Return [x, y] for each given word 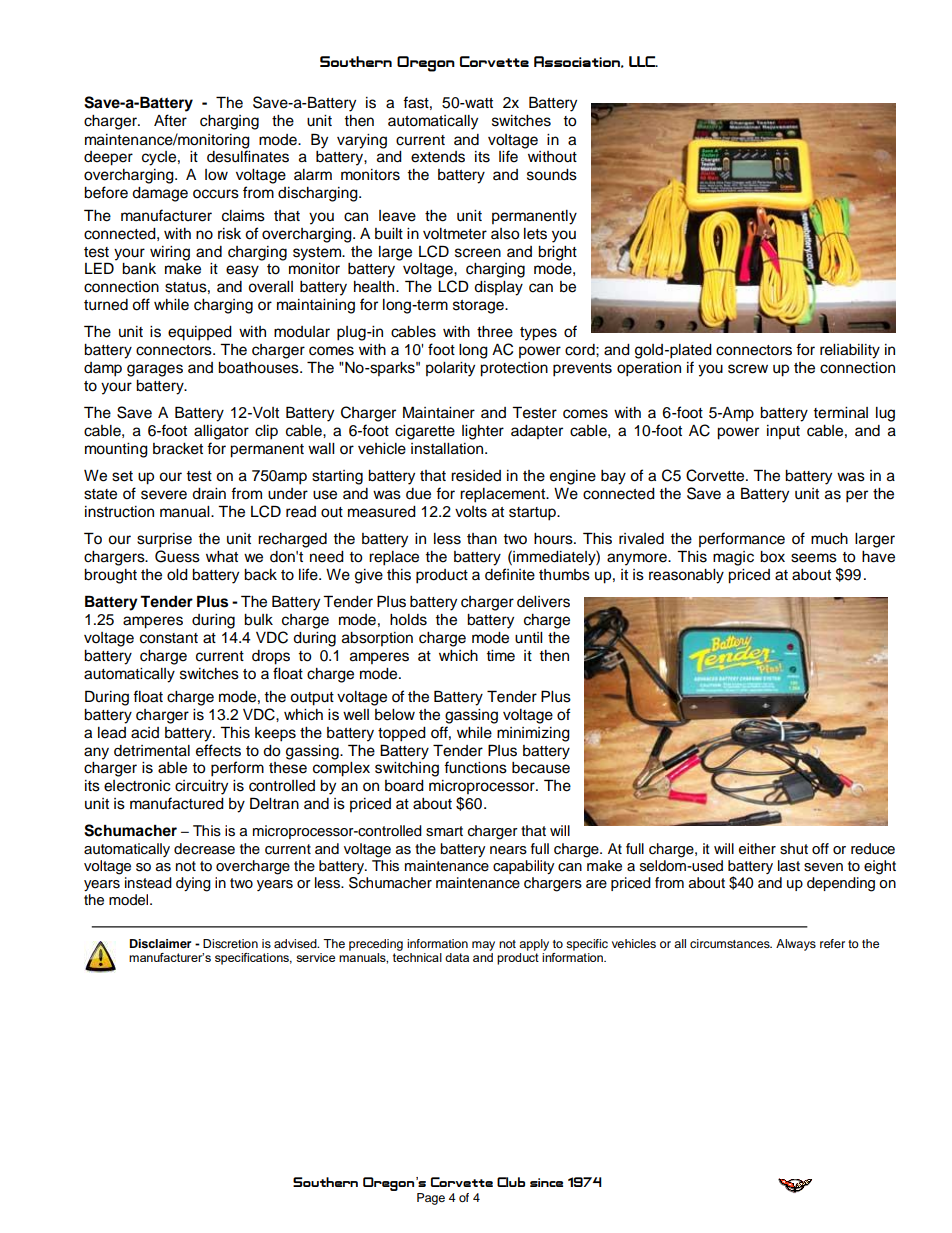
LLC [643, 61]
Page [431, 1199]
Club [511, 1182]
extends [438, 157]
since [546, 1182]
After [170, 120]
